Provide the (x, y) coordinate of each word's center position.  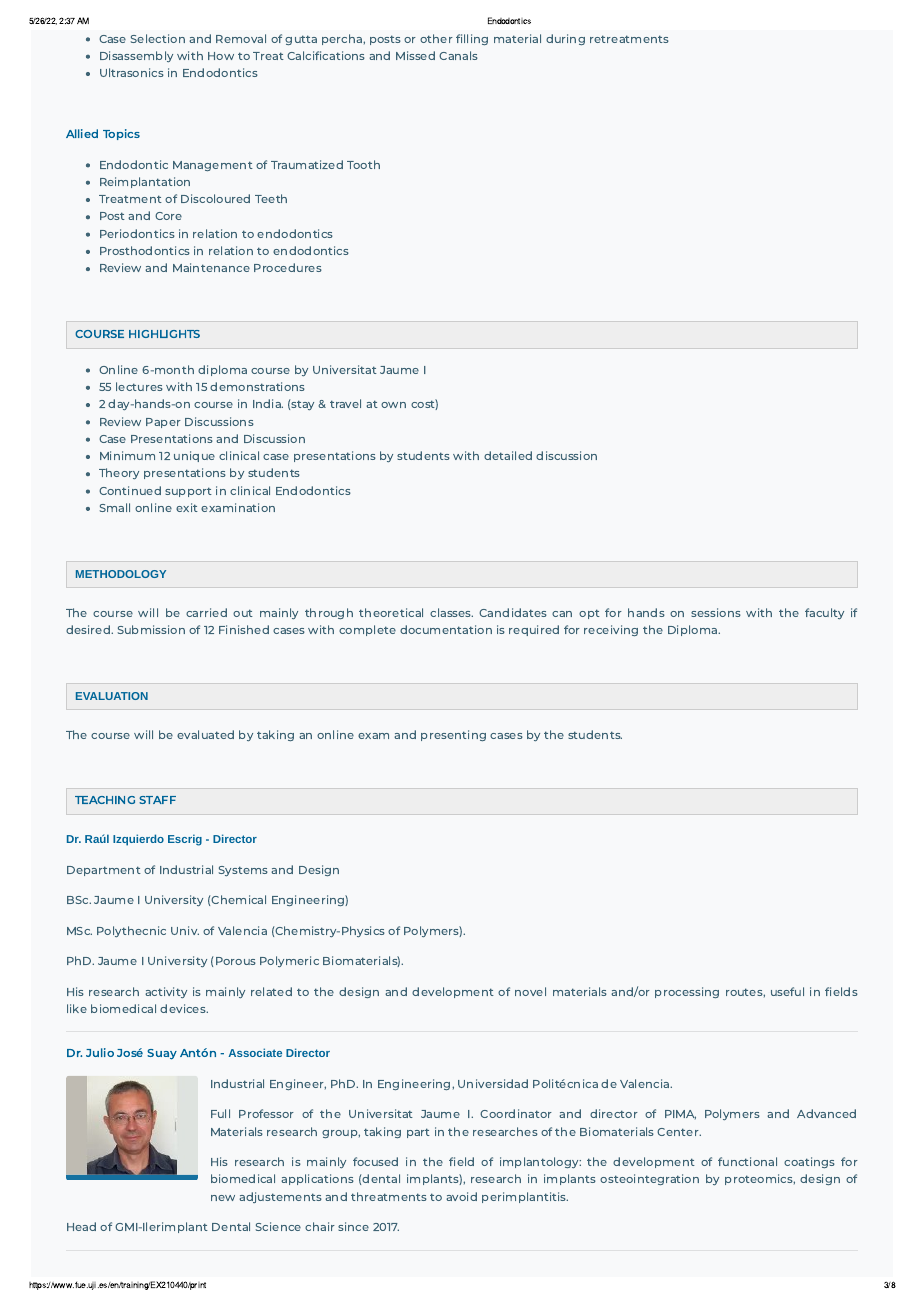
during (565, 39)
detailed (508, 455)
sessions (716, 612)
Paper (163, 423)
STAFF (157, 800)
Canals (458, 55)
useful (787, 991)
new (223, 1198)
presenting (453, 735)
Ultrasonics (132, 72)
